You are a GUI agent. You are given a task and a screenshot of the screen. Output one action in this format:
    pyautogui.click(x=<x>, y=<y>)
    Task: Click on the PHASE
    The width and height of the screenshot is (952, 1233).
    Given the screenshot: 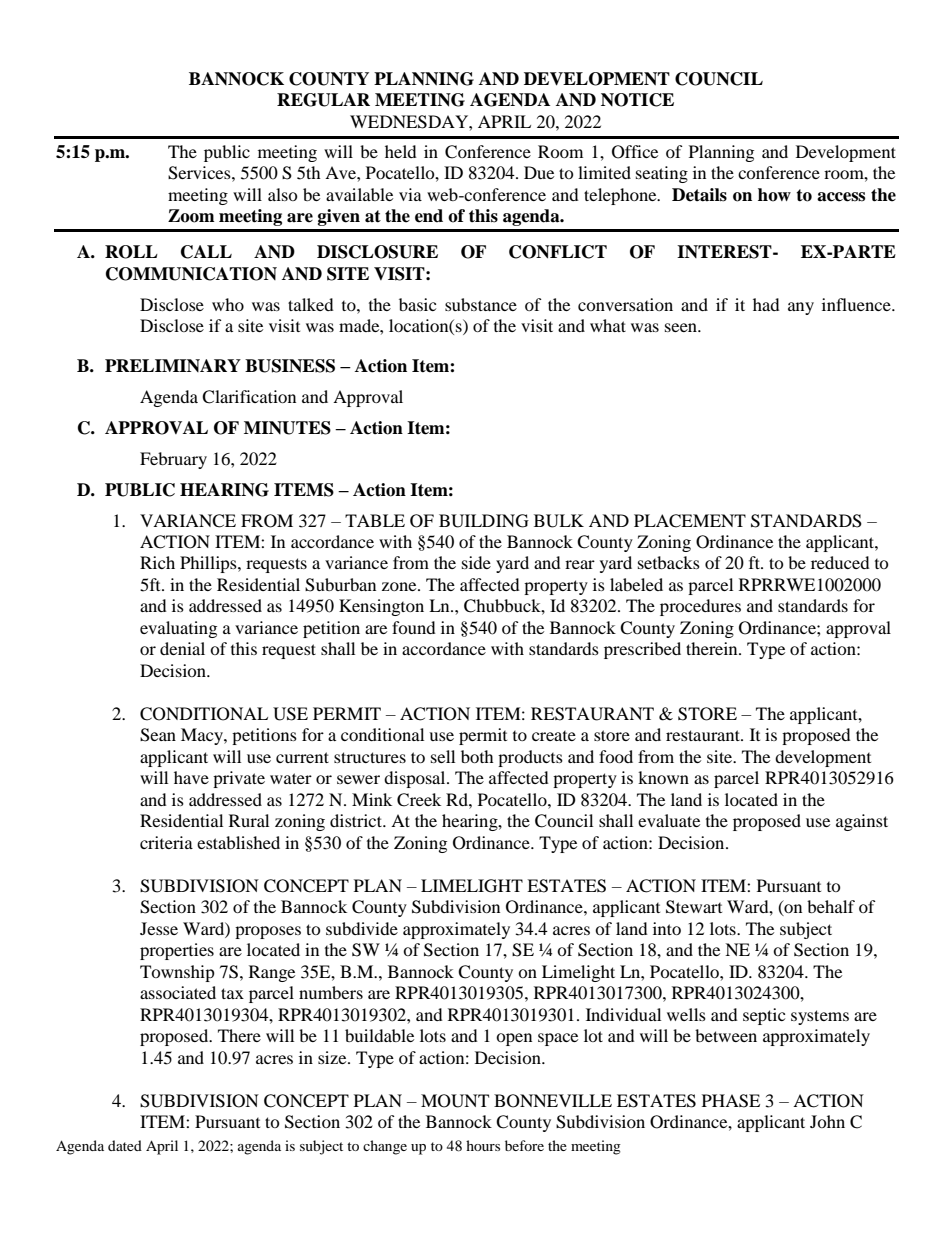 What is the action you would take?
    pyautogui.click(x=731, y=1101)
